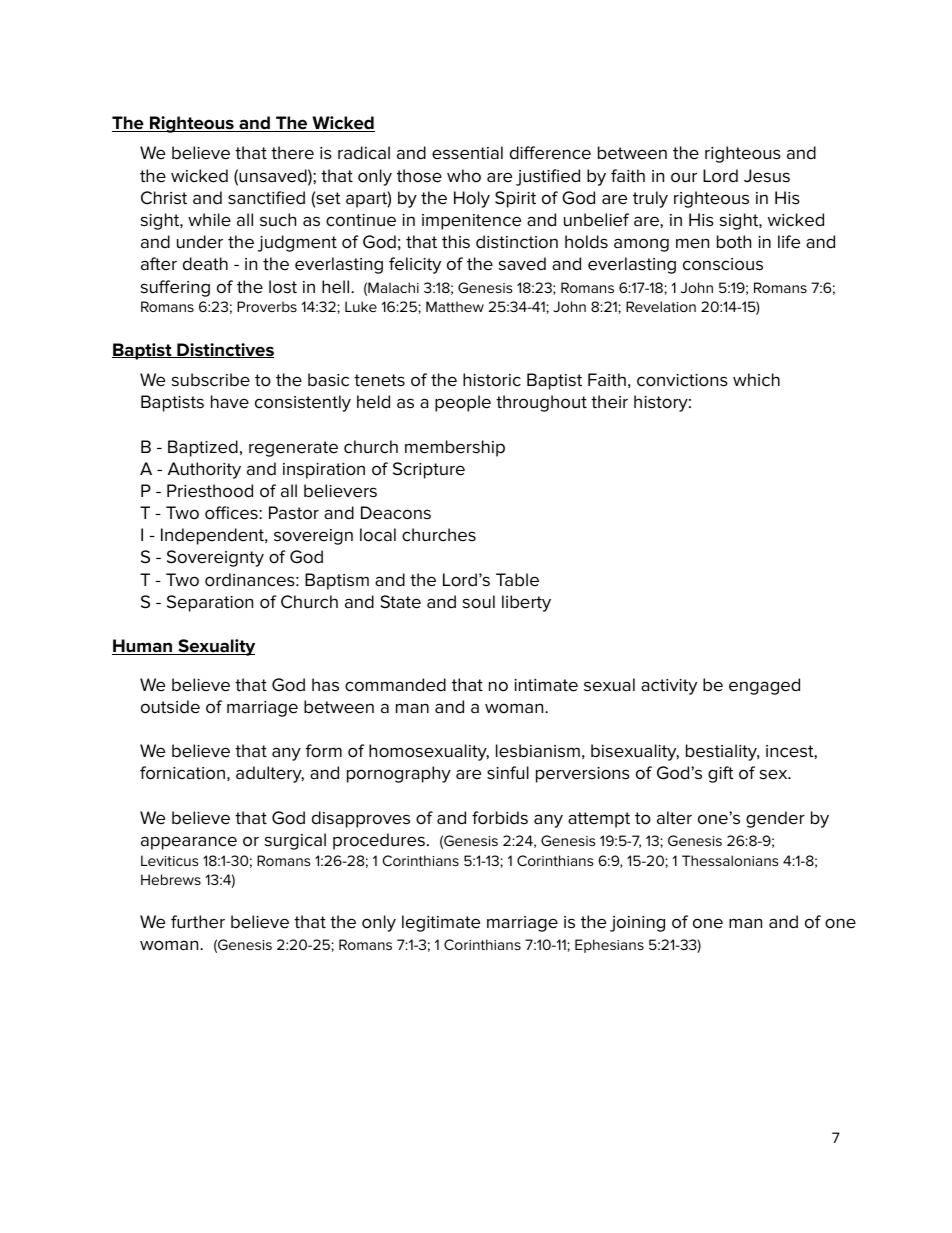  What do you see at coordinates (464, 176) in the screenshot?
I see `who` at bounding box center [464, 176].
